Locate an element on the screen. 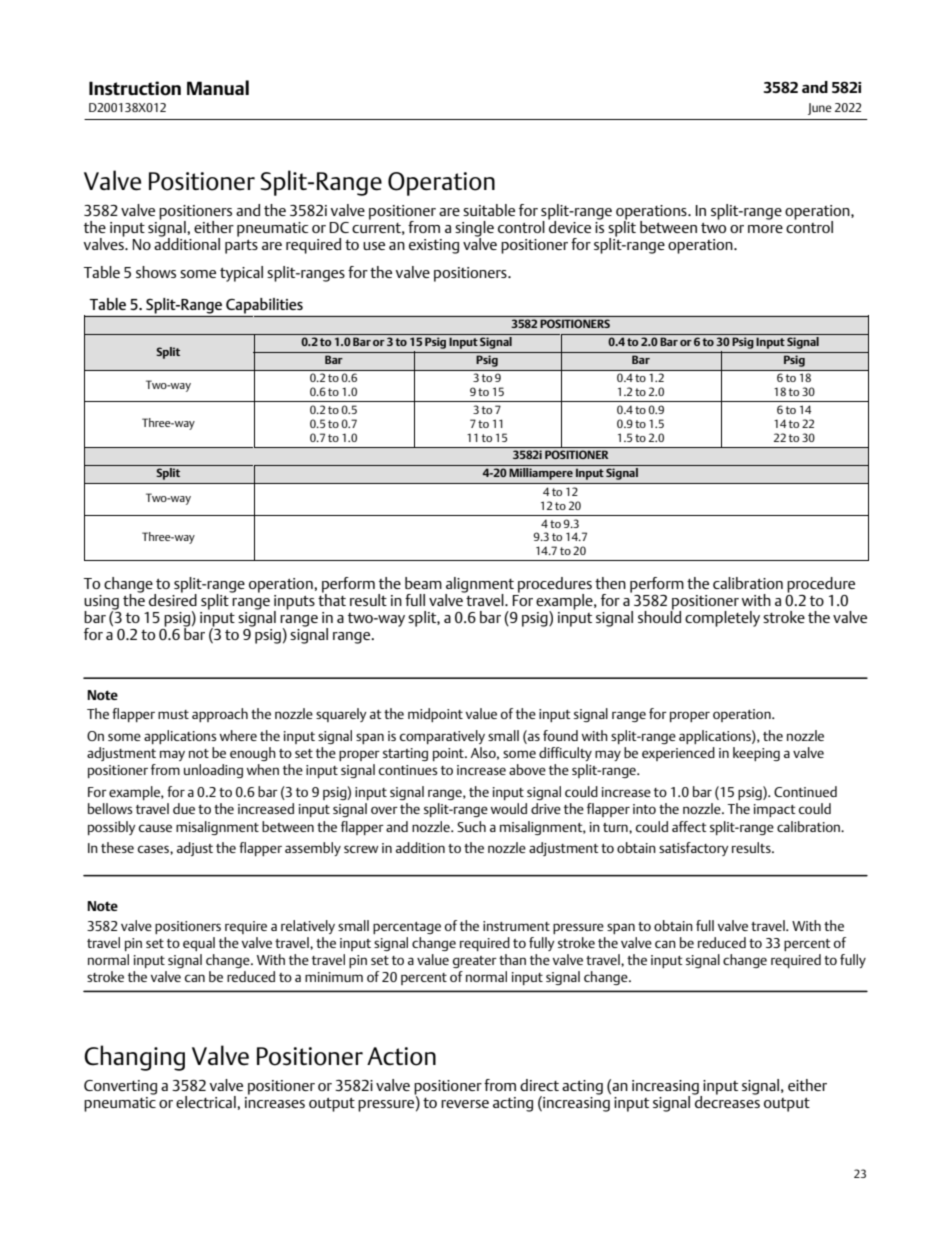 This screenshot has height=1233, width=952. completely is located at coordinates (722, 619).
